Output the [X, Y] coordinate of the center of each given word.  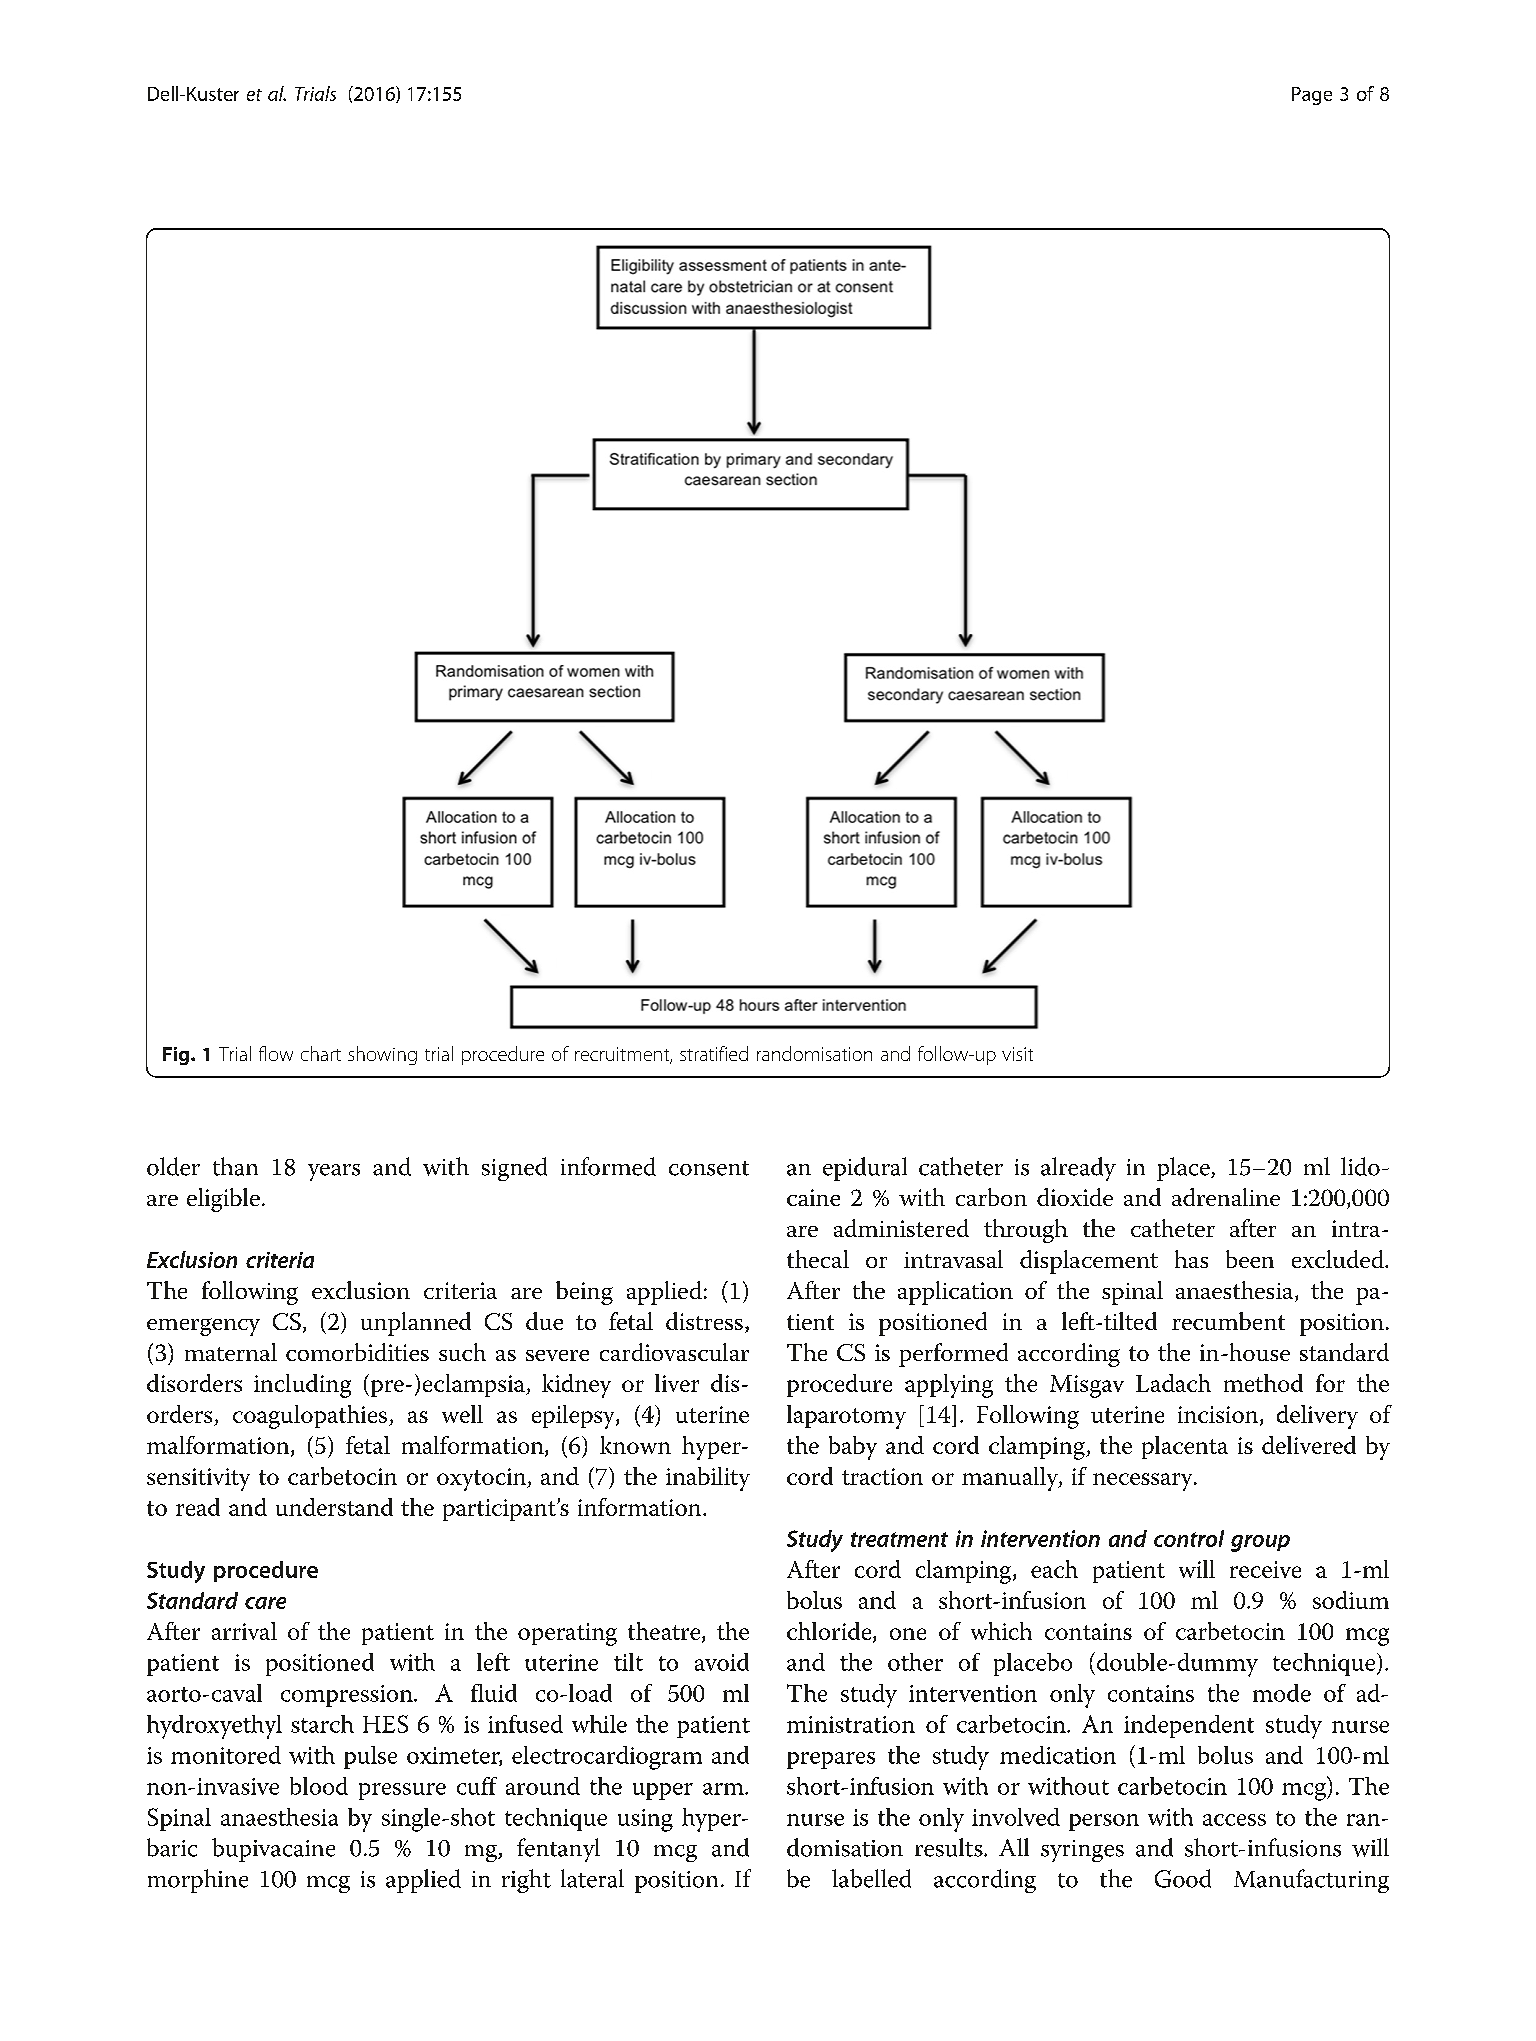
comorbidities [357, 1352]
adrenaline [1226, 1197]
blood [319, 1786]
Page [1312, 96]
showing [382, 1055]
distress [704, 1321]
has [1191, 1259]
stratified [714, 1053]
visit [1017, 1054]
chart [321, 1053]
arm [724, 1789]
